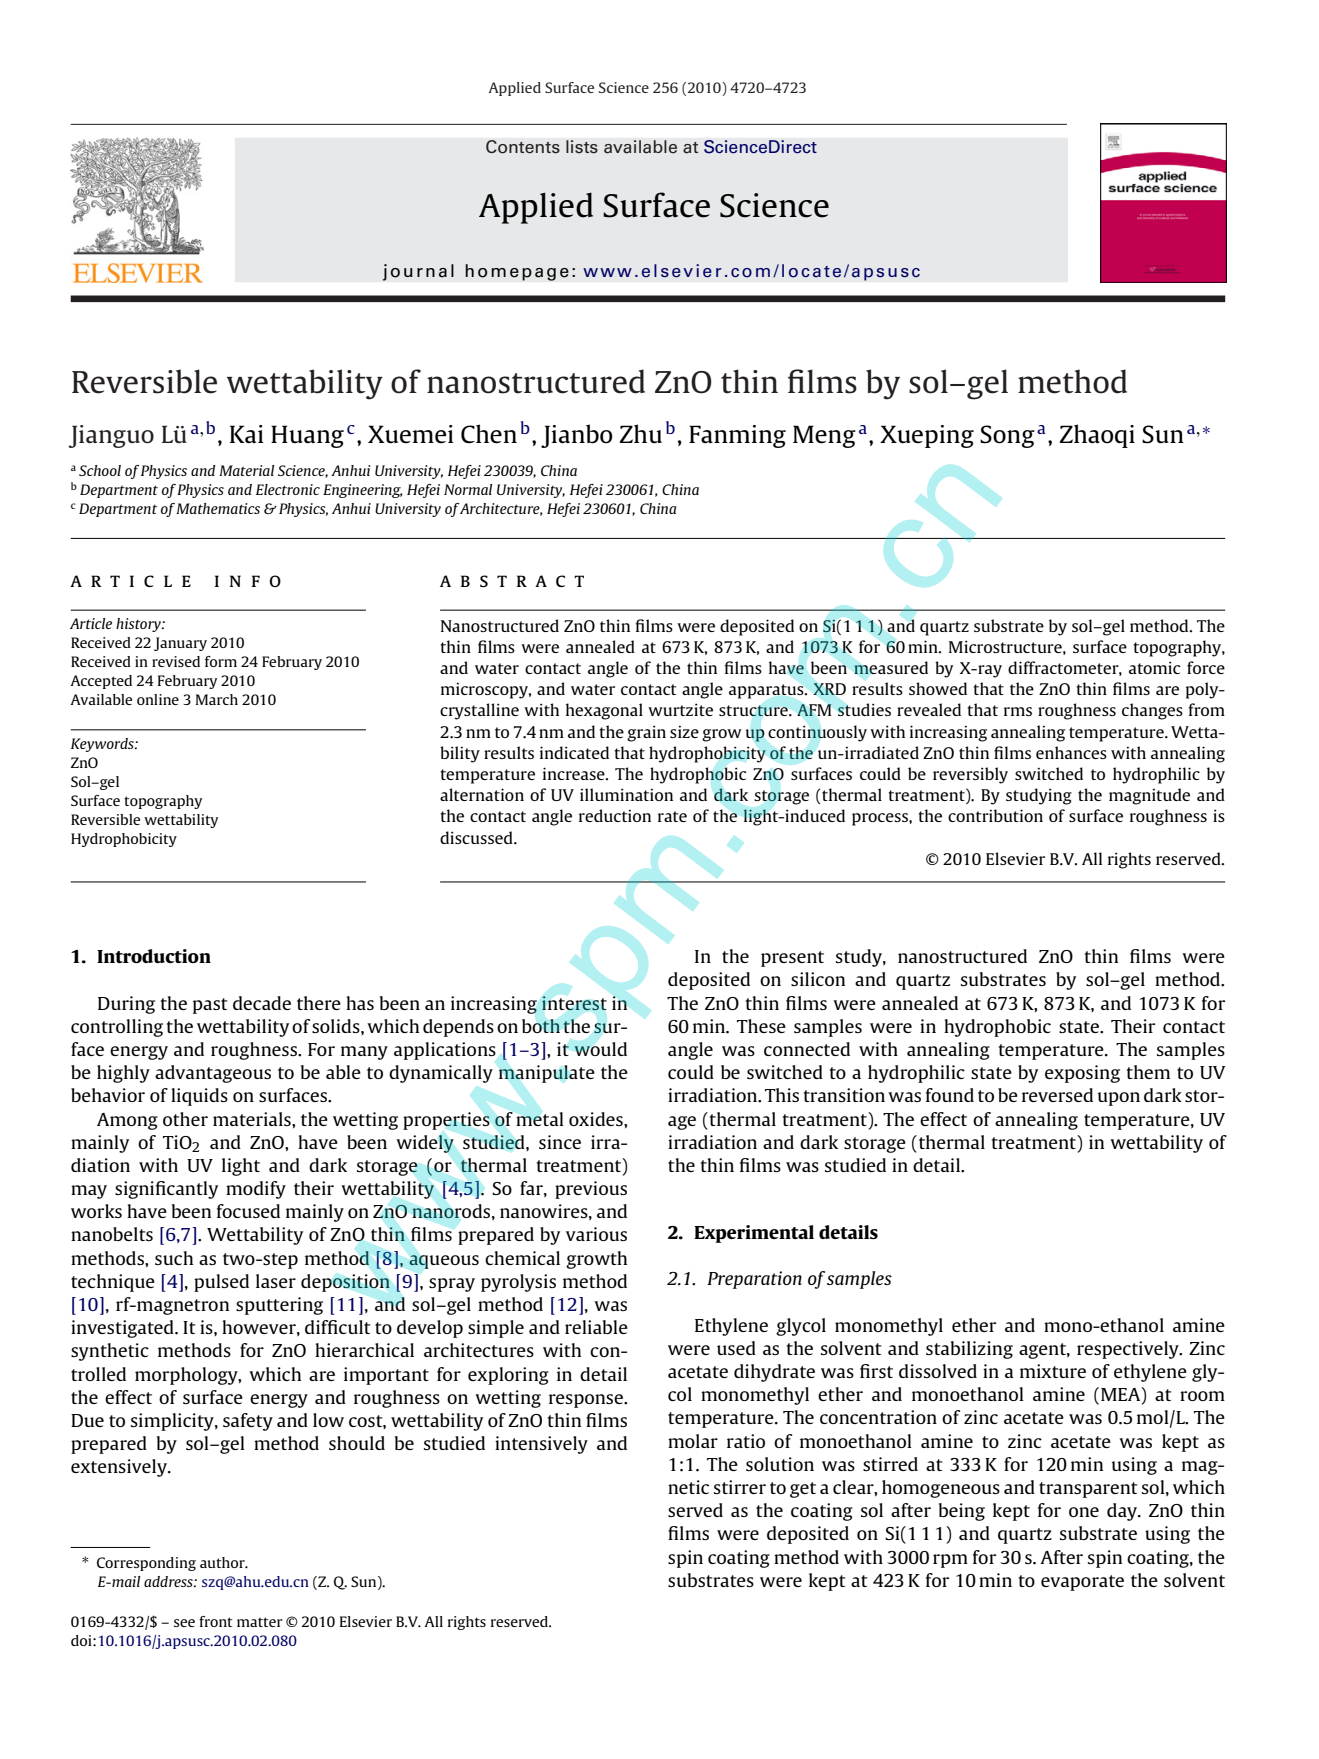  What do you see at coordinates (995, 815) in the screenshot?
I see `contribution` at bounding box center [995, 815].
